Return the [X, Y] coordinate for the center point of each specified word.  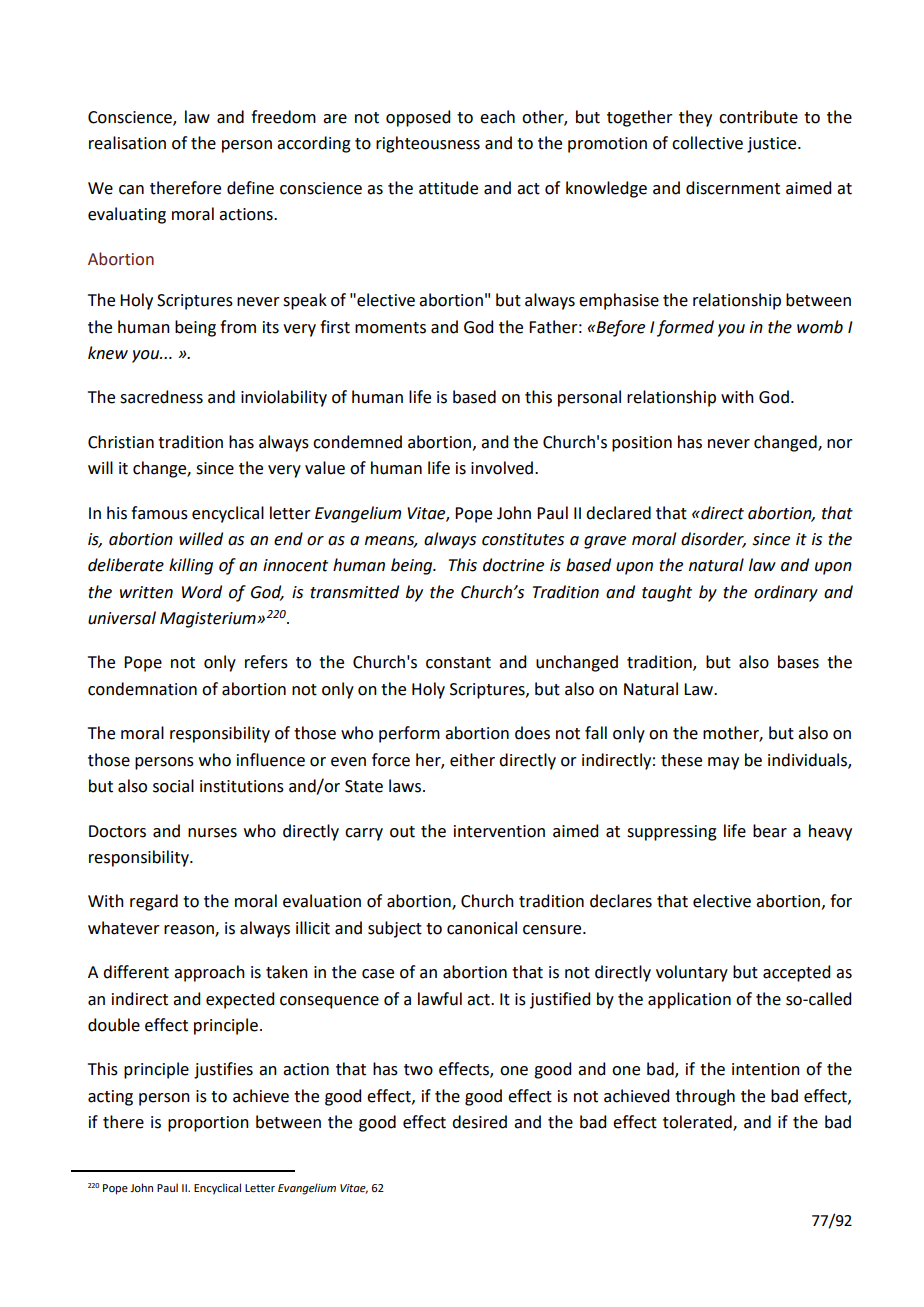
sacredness [161, 397]
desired [479, 1122]
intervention [499, 831]
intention [766, 1069]
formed [685, 328]
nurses [212, 833]
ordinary [786, 593]
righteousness [428, 144]
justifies [223, 1070]
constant [458, 663]
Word [202, 592]
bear [770, 831]
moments [390, 328]
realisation [127, 143]
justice [773, 145]
